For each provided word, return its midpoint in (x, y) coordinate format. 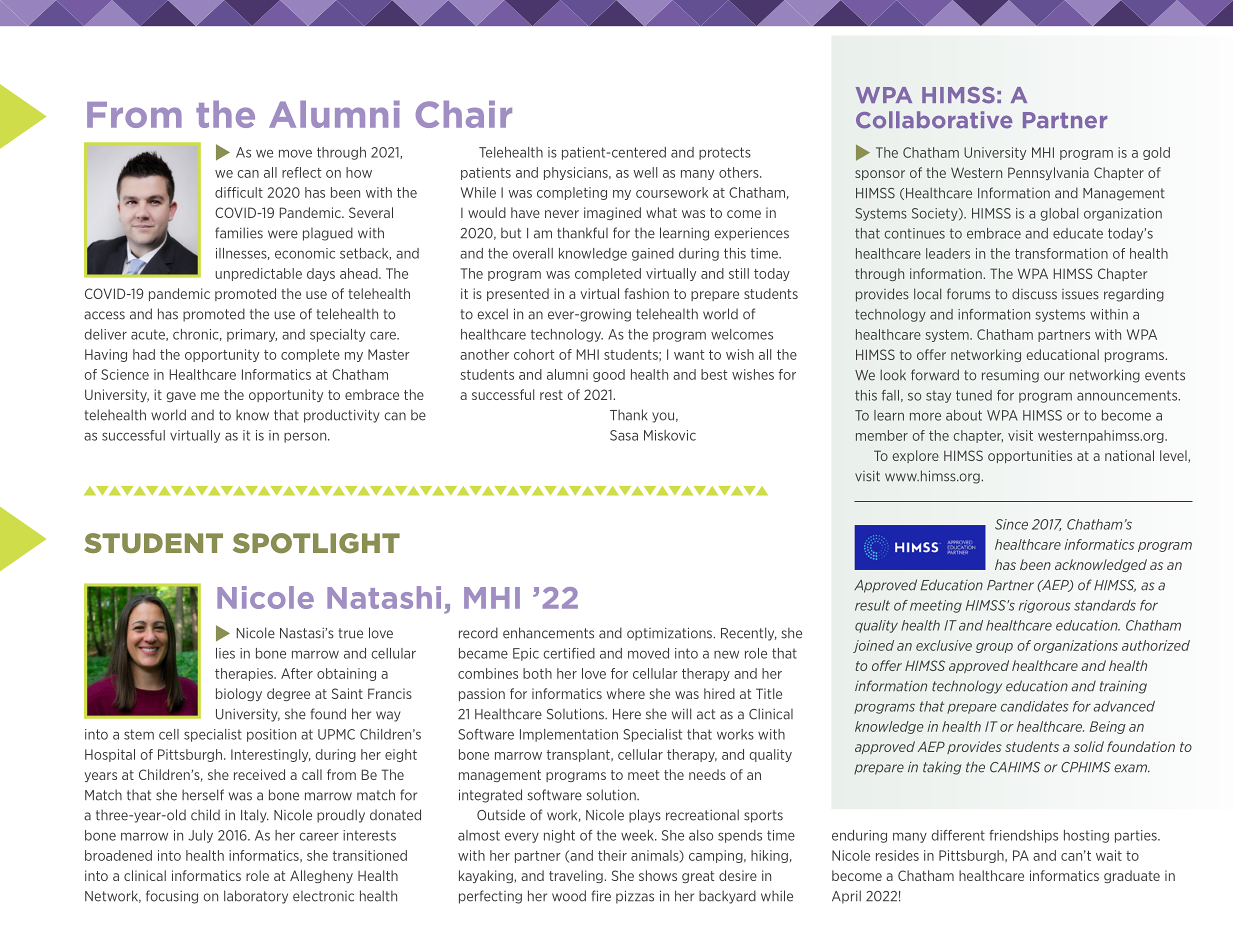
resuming (1010, 376)
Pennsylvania (1048, 173)
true (351, 633)
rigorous (1045, 606)
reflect (301, 172)
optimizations (671, 634)
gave (181, 397)
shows (658, 875)
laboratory (256, 897)
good (609, 375)
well (645, 172)
